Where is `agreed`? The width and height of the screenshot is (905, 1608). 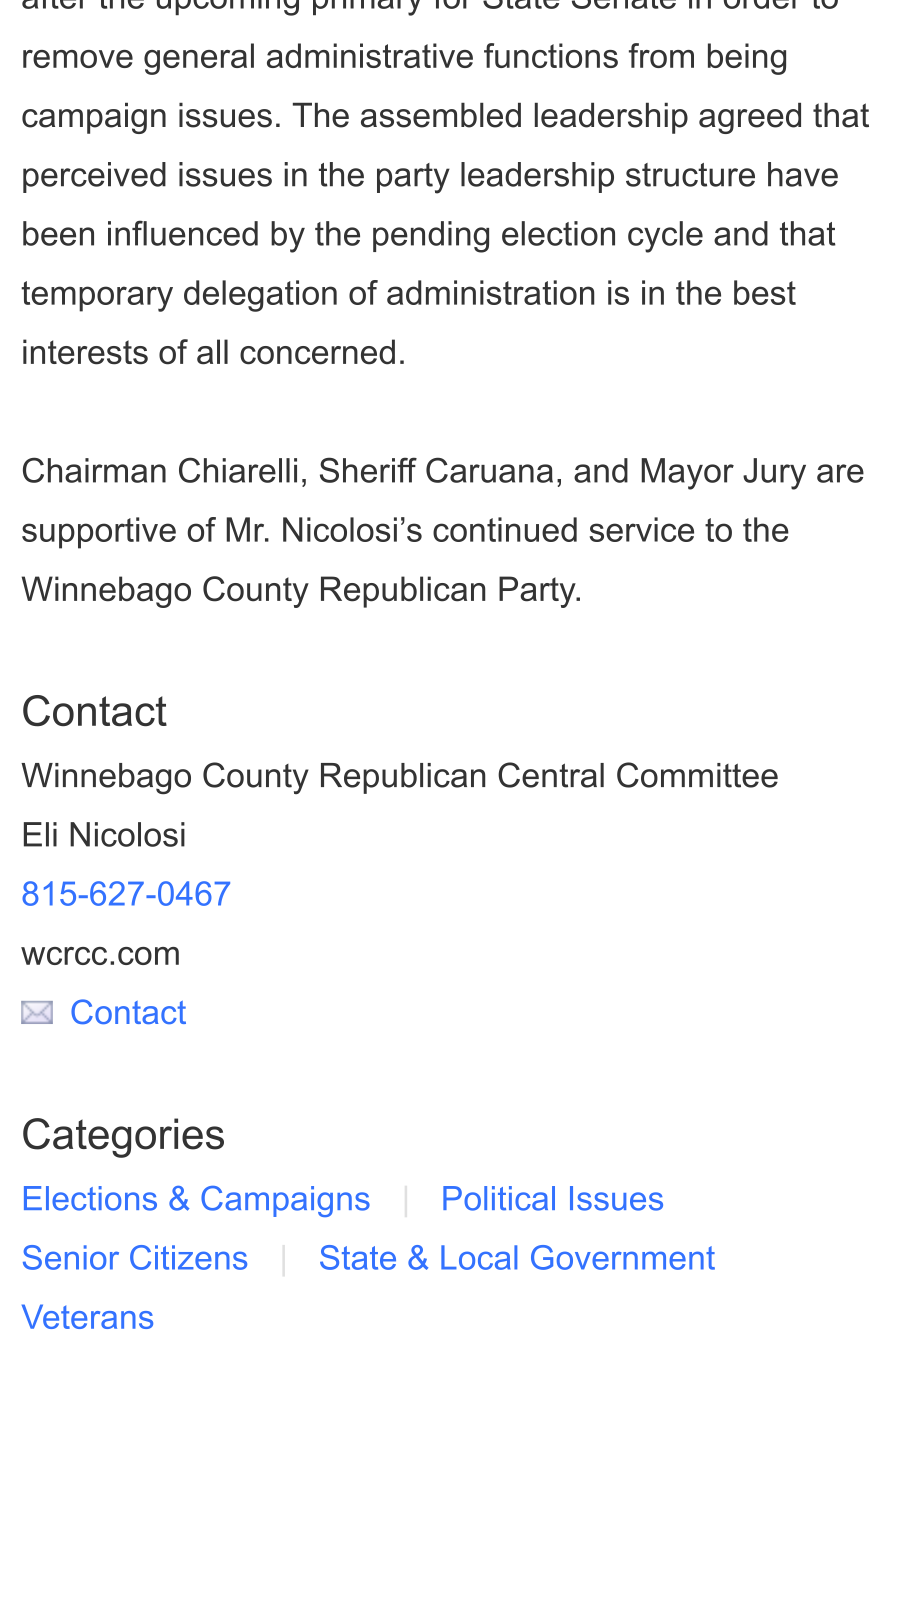 agreed is located at coordinates (750, 118).
